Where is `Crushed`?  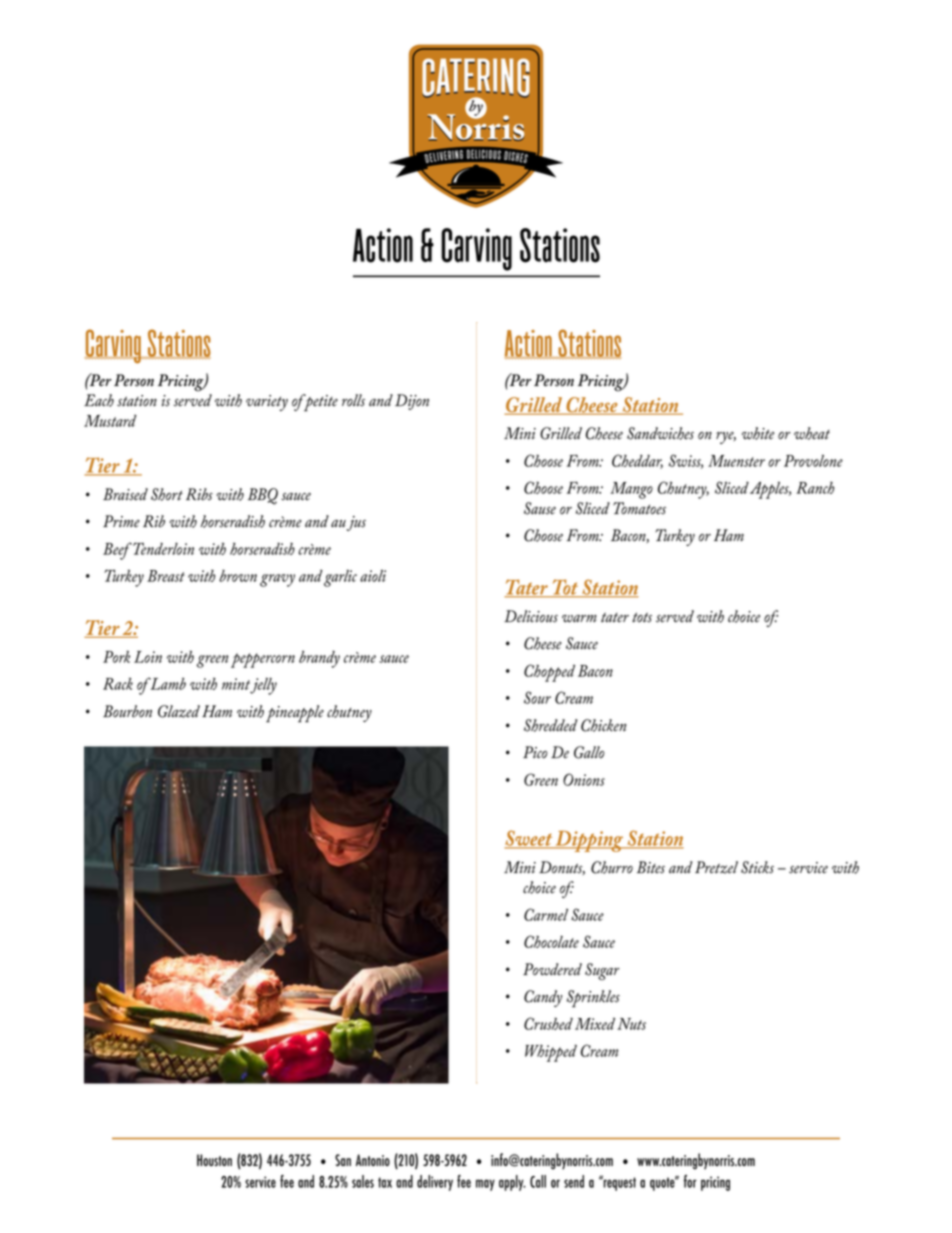
Crushed is located at coordinates (548, 1023).
